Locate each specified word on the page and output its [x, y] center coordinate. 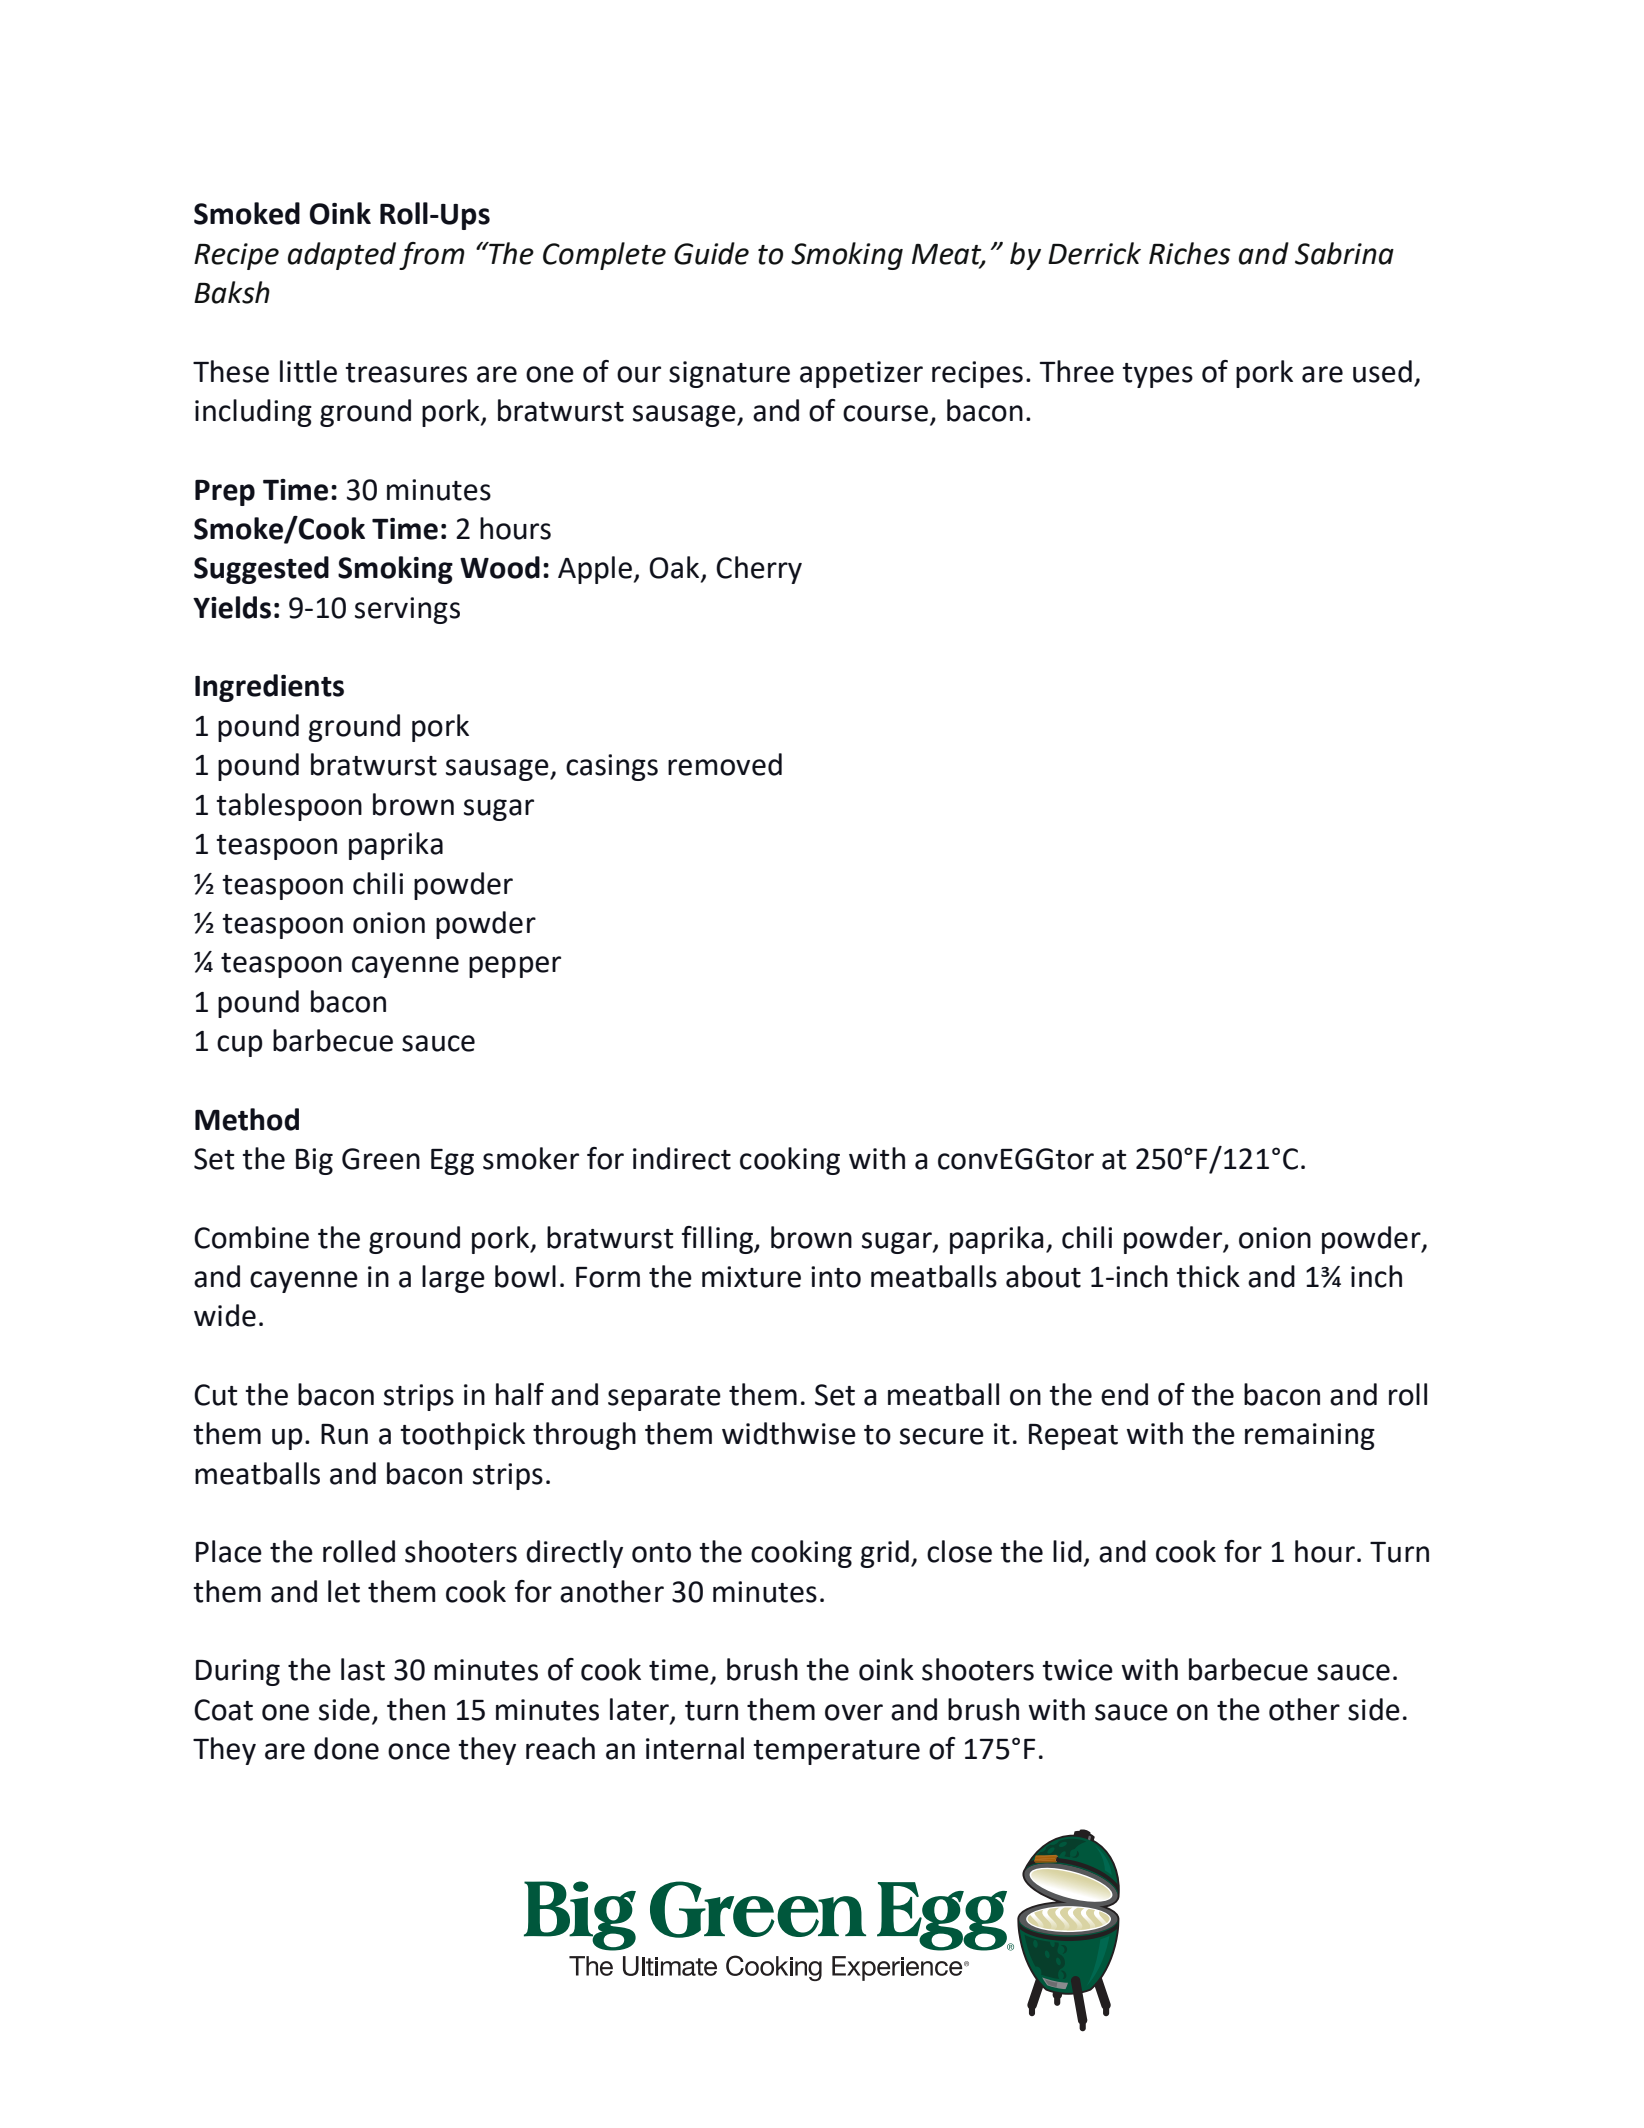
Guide [711, 253]
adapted [342, 256]
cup [240, 1046]
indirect [682, 1158]
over [854, 1712]
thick [1208, 1276]
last [363, 1669]
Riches [1189, 253]
